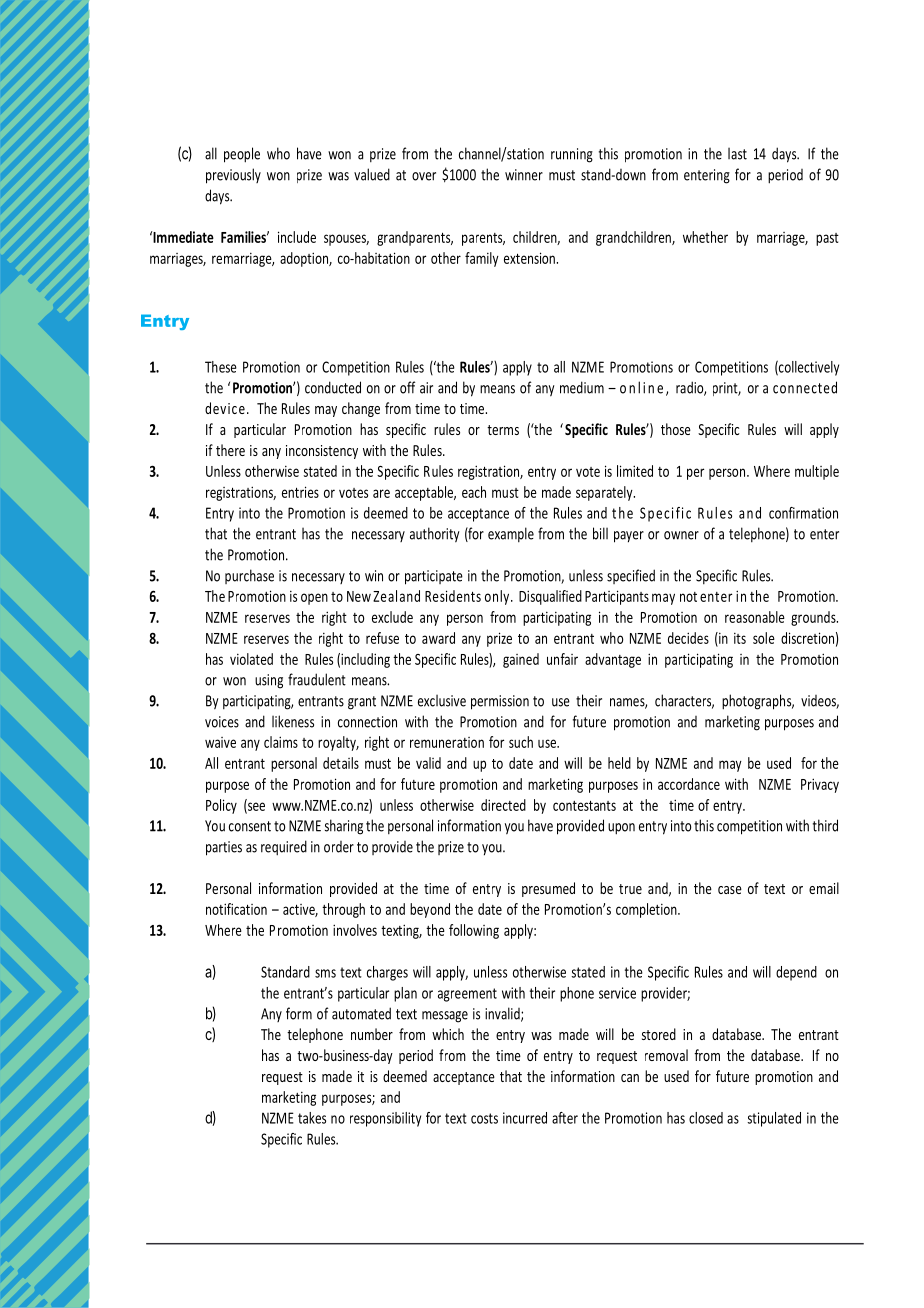 This screenshot has width=924, height=1308. What do you see at coordinates (521, 660) in the screenshot?
I see `gained` at bounding box center [521, 660].
